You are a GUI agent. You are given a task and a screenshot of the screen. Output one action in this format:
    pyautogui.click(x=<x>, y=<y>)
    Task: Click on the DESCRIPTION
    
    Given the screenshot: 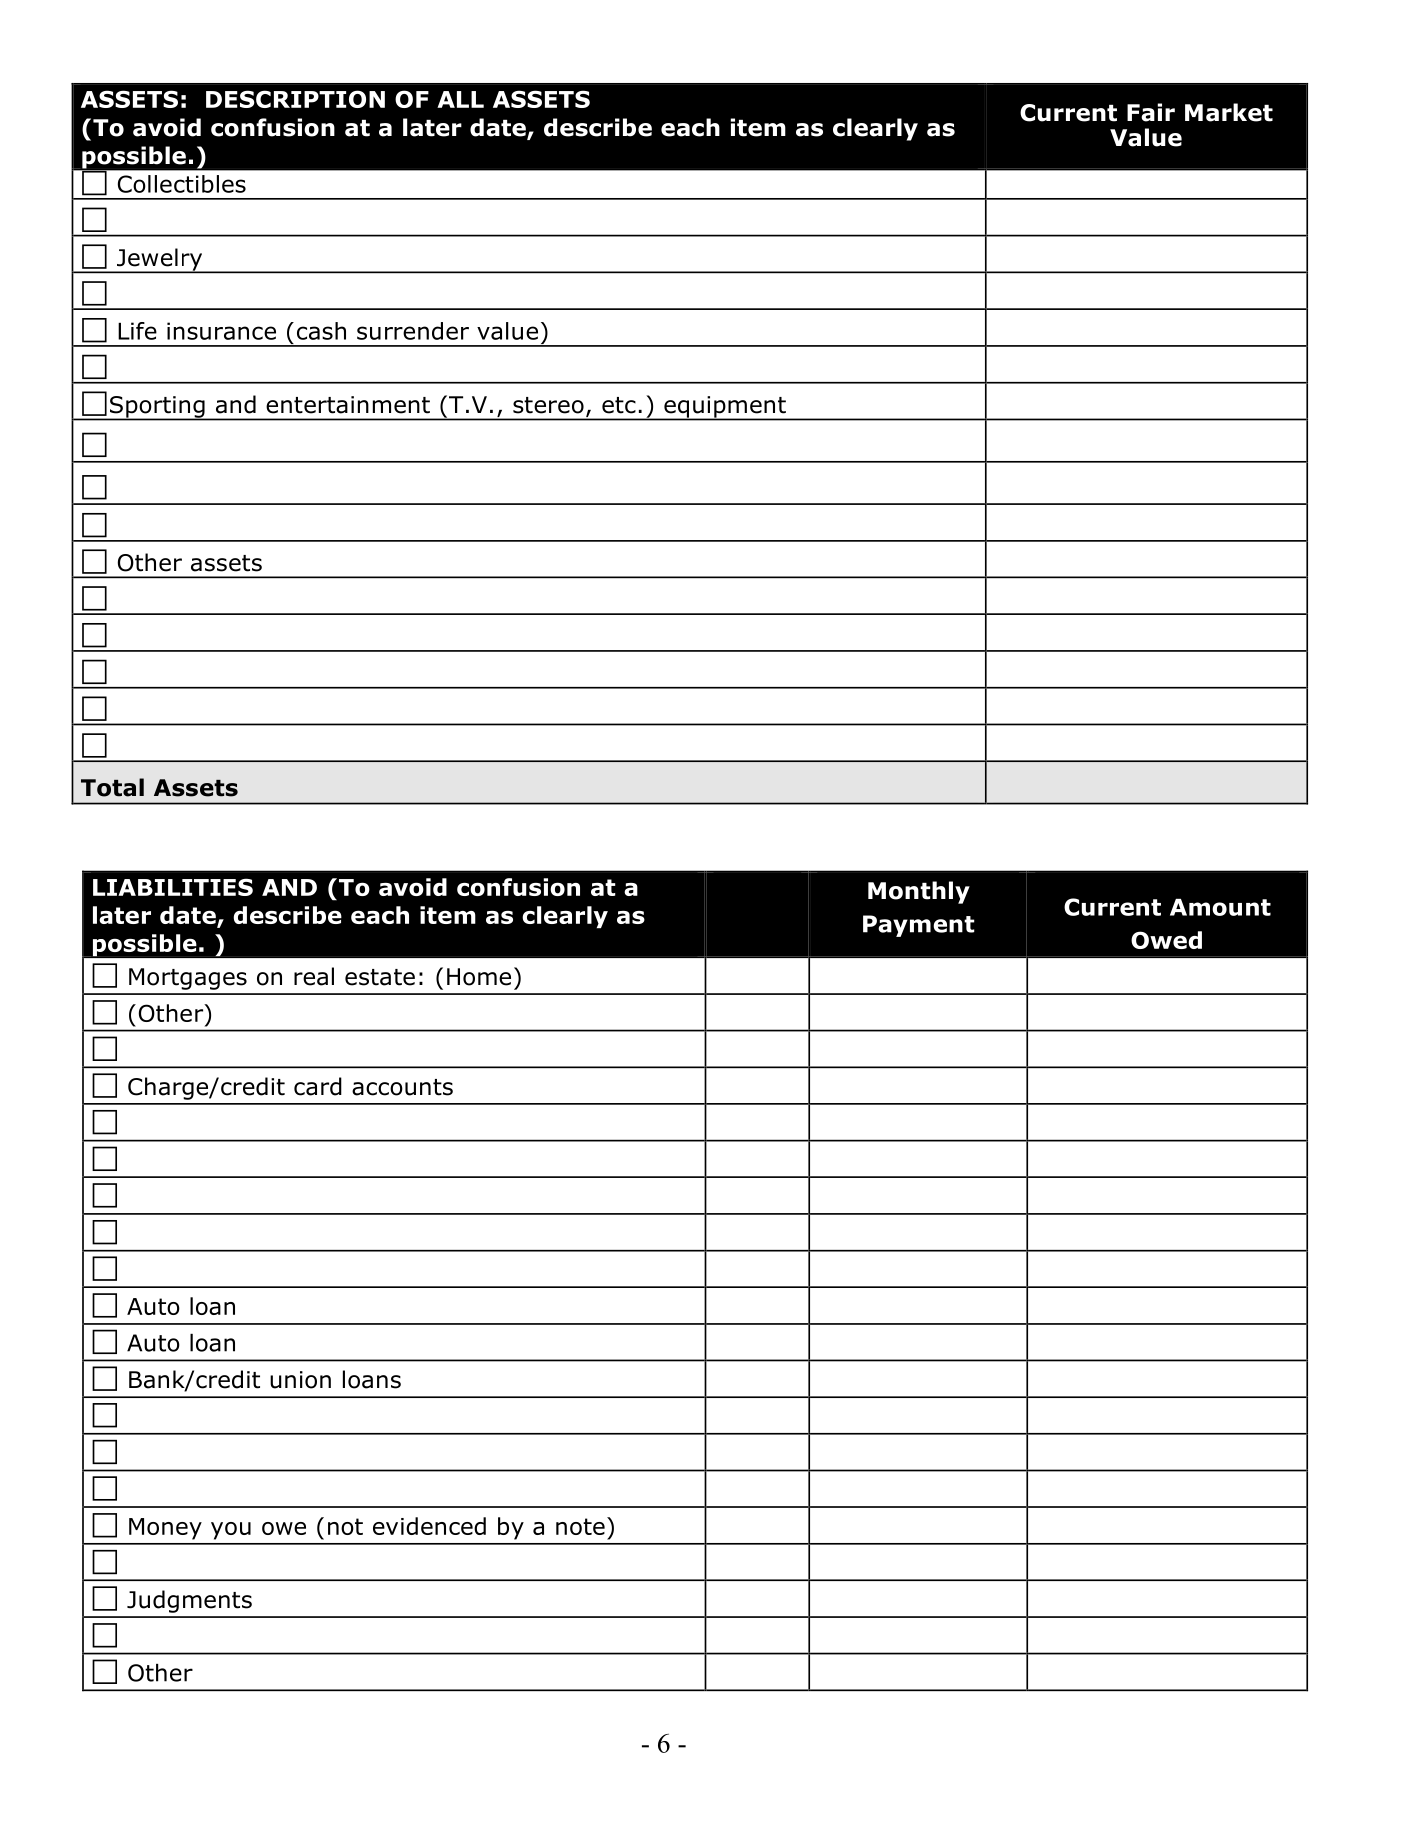 What is the action you would take?
    pyautogui.click(x=295, y=99)
